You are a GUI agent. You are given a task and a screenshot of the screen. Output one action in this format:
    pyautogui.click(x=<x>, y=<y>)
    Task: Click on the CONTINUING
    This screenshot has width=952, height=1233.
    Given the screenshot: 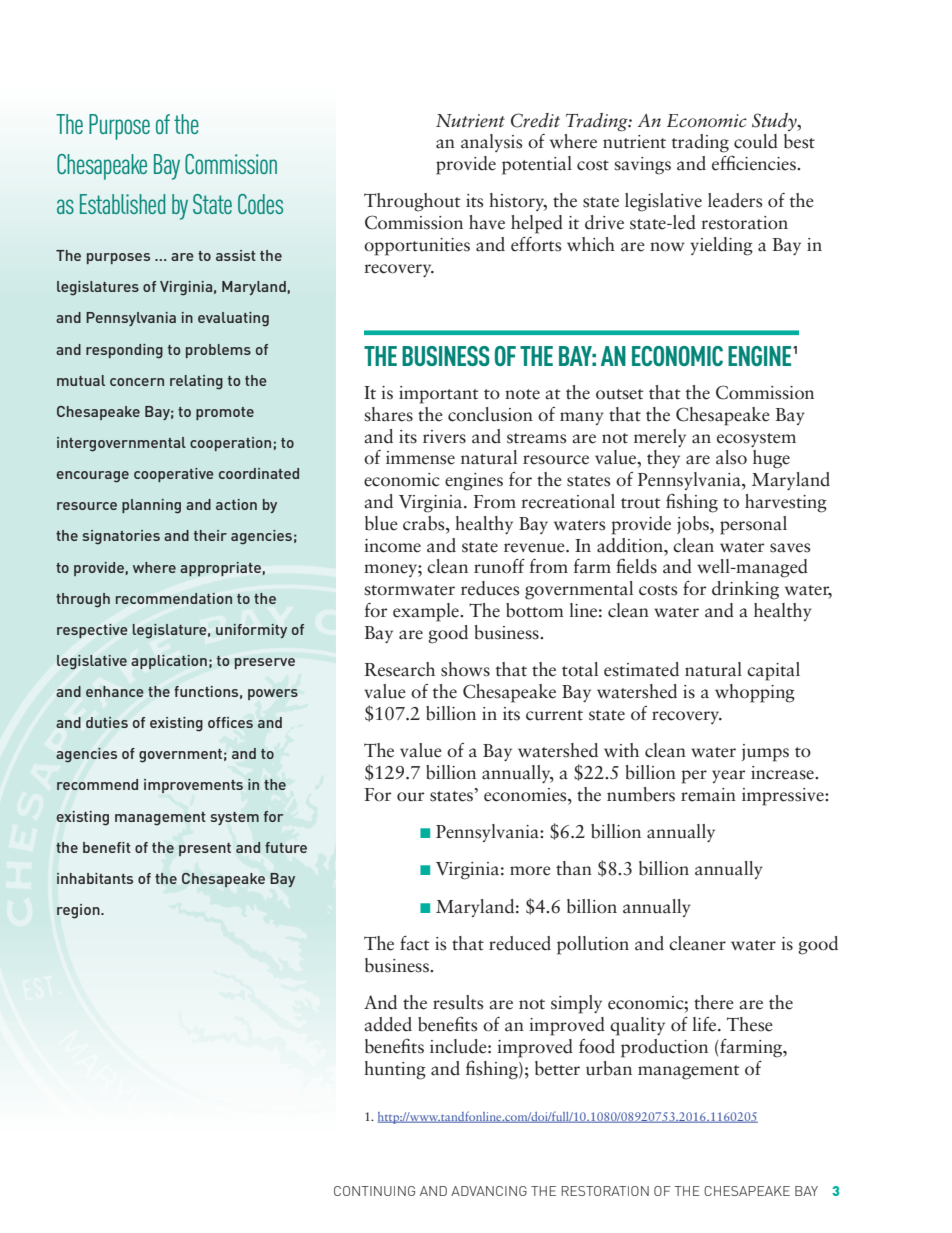 What is the action you would take?
    pyautogui.click(x=374, y=1191)
